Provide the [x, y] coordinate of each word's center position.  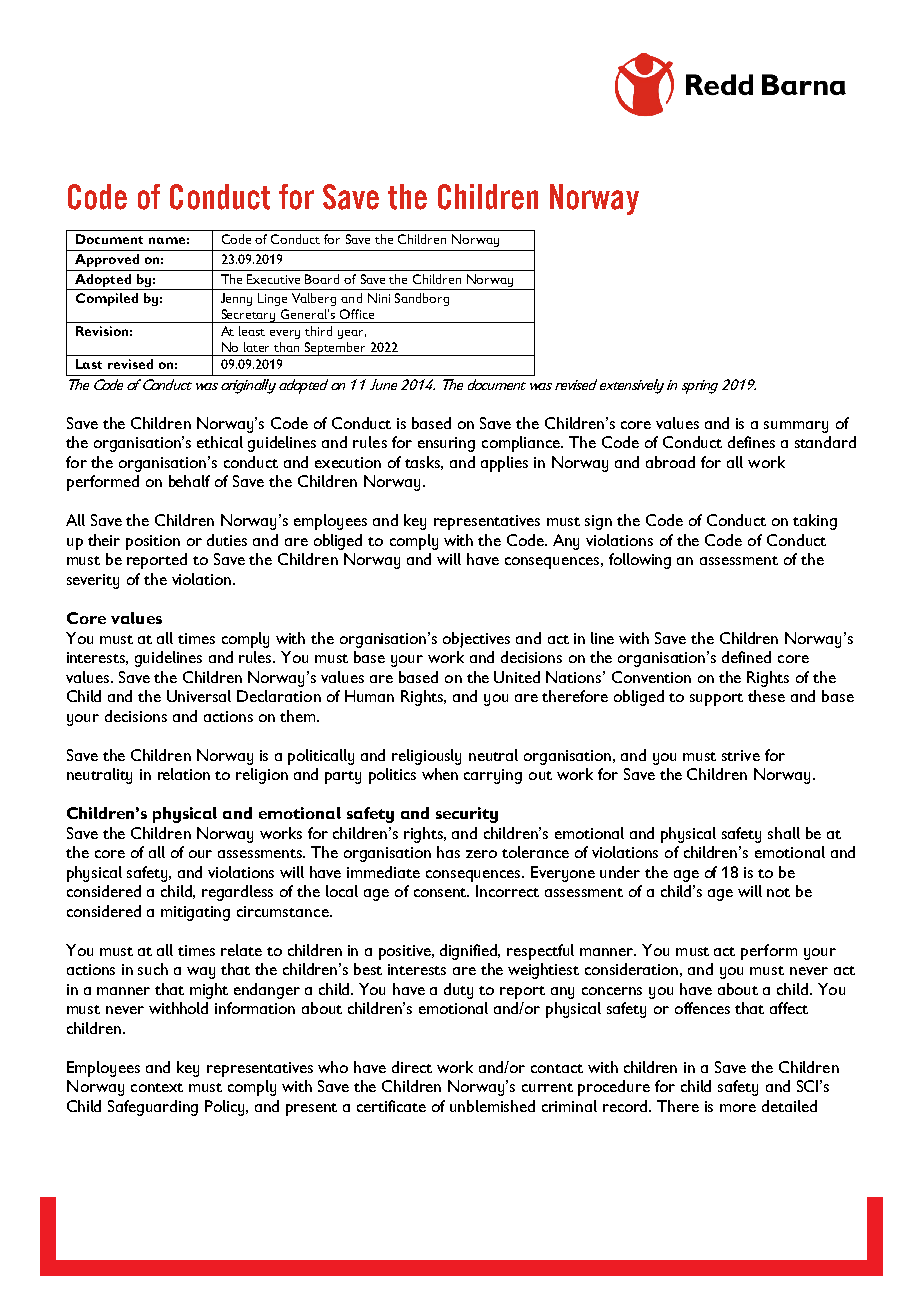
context [157, 1087]
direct [412, 1067]
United [517, 677]
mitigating [195, 913]
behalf [189, 481]
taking [815, 522]
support [716, 699]
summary [796, 427]
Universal [199, 696]
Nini [379, 298]
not [778, 892]
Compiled [107, 299]
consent [441, 892]
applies [504, 464]
